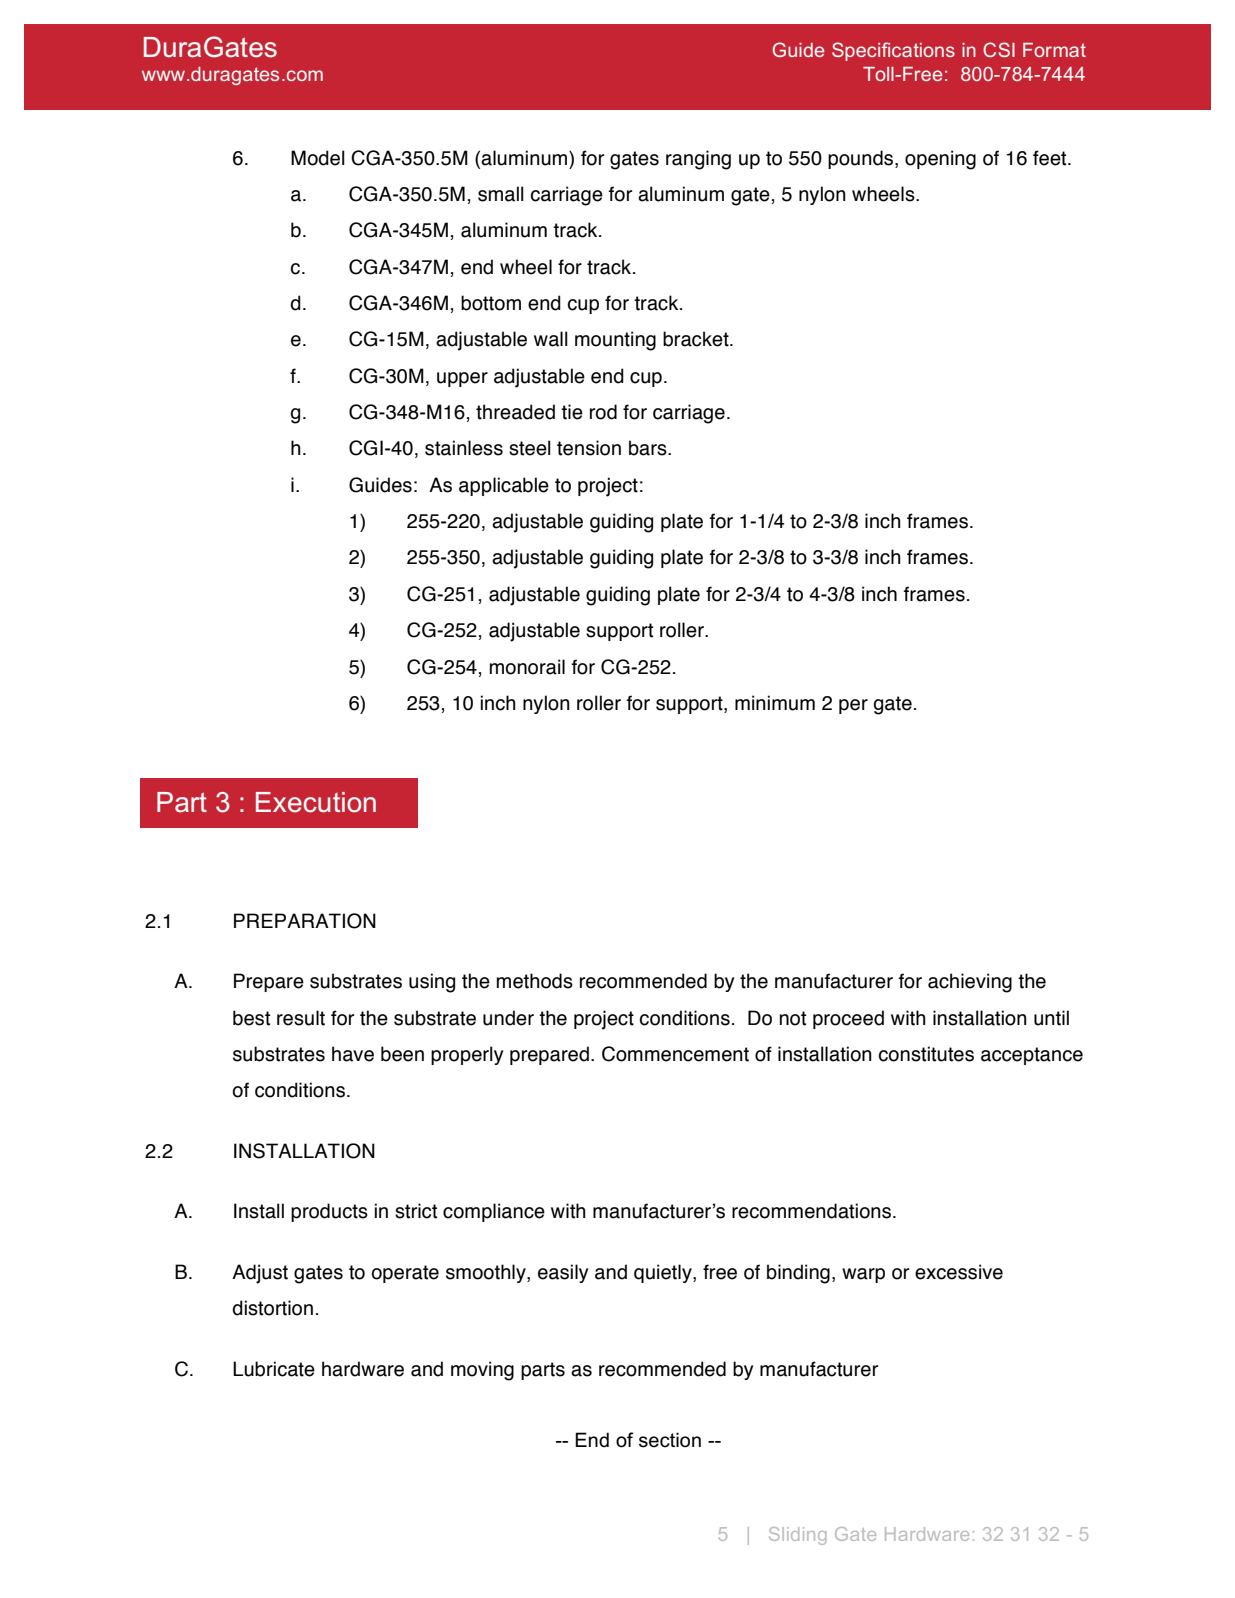 The width and height of the screenshot is (1235, 1598). I want to click on minimum, so click(775, 703).
